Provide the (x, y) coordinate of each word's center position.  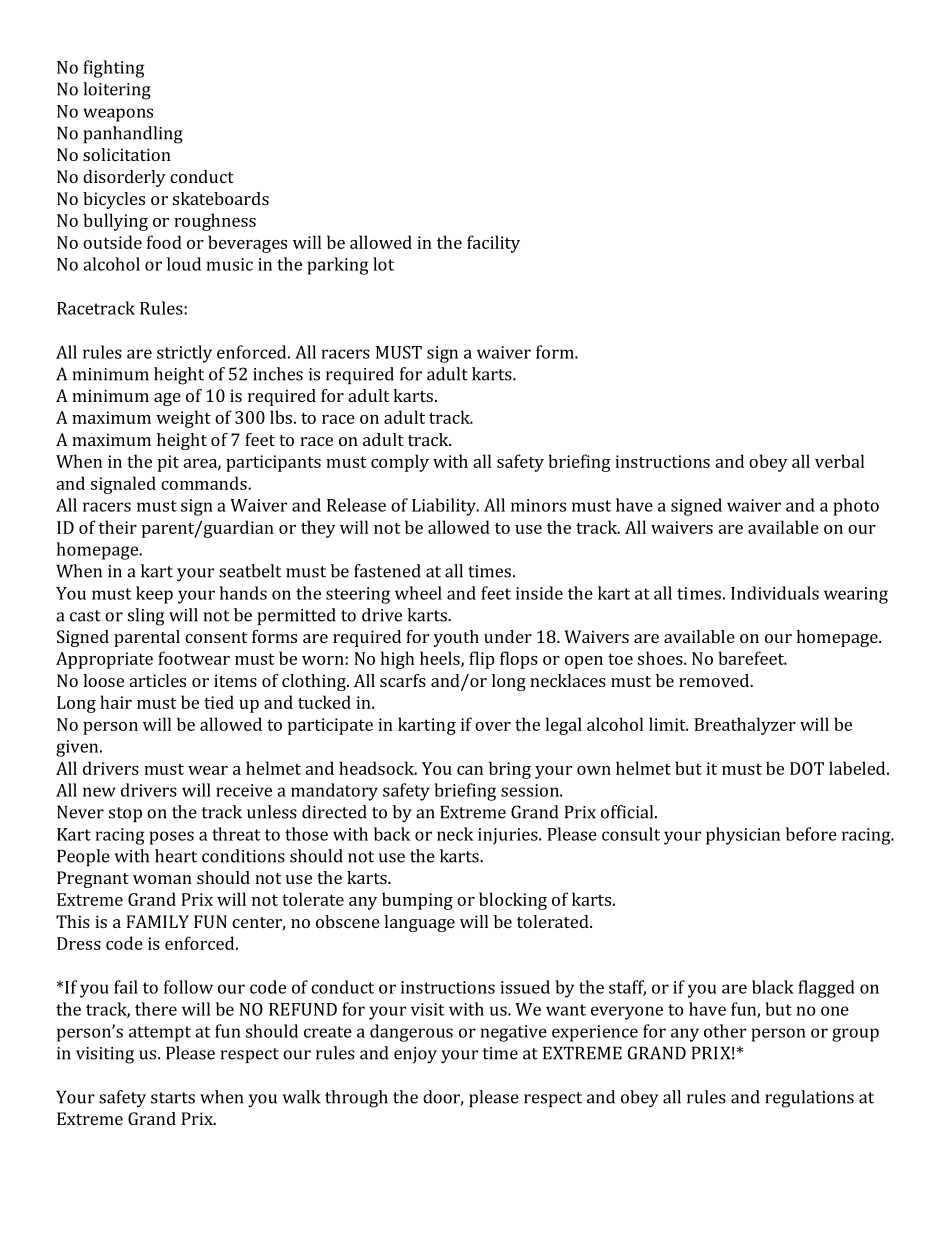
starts (173, 1098)
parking (338, 266)
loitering (117, 91)
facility (493, 244)
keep (154, 595)
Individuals (775, 593)
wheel (418, 593)
